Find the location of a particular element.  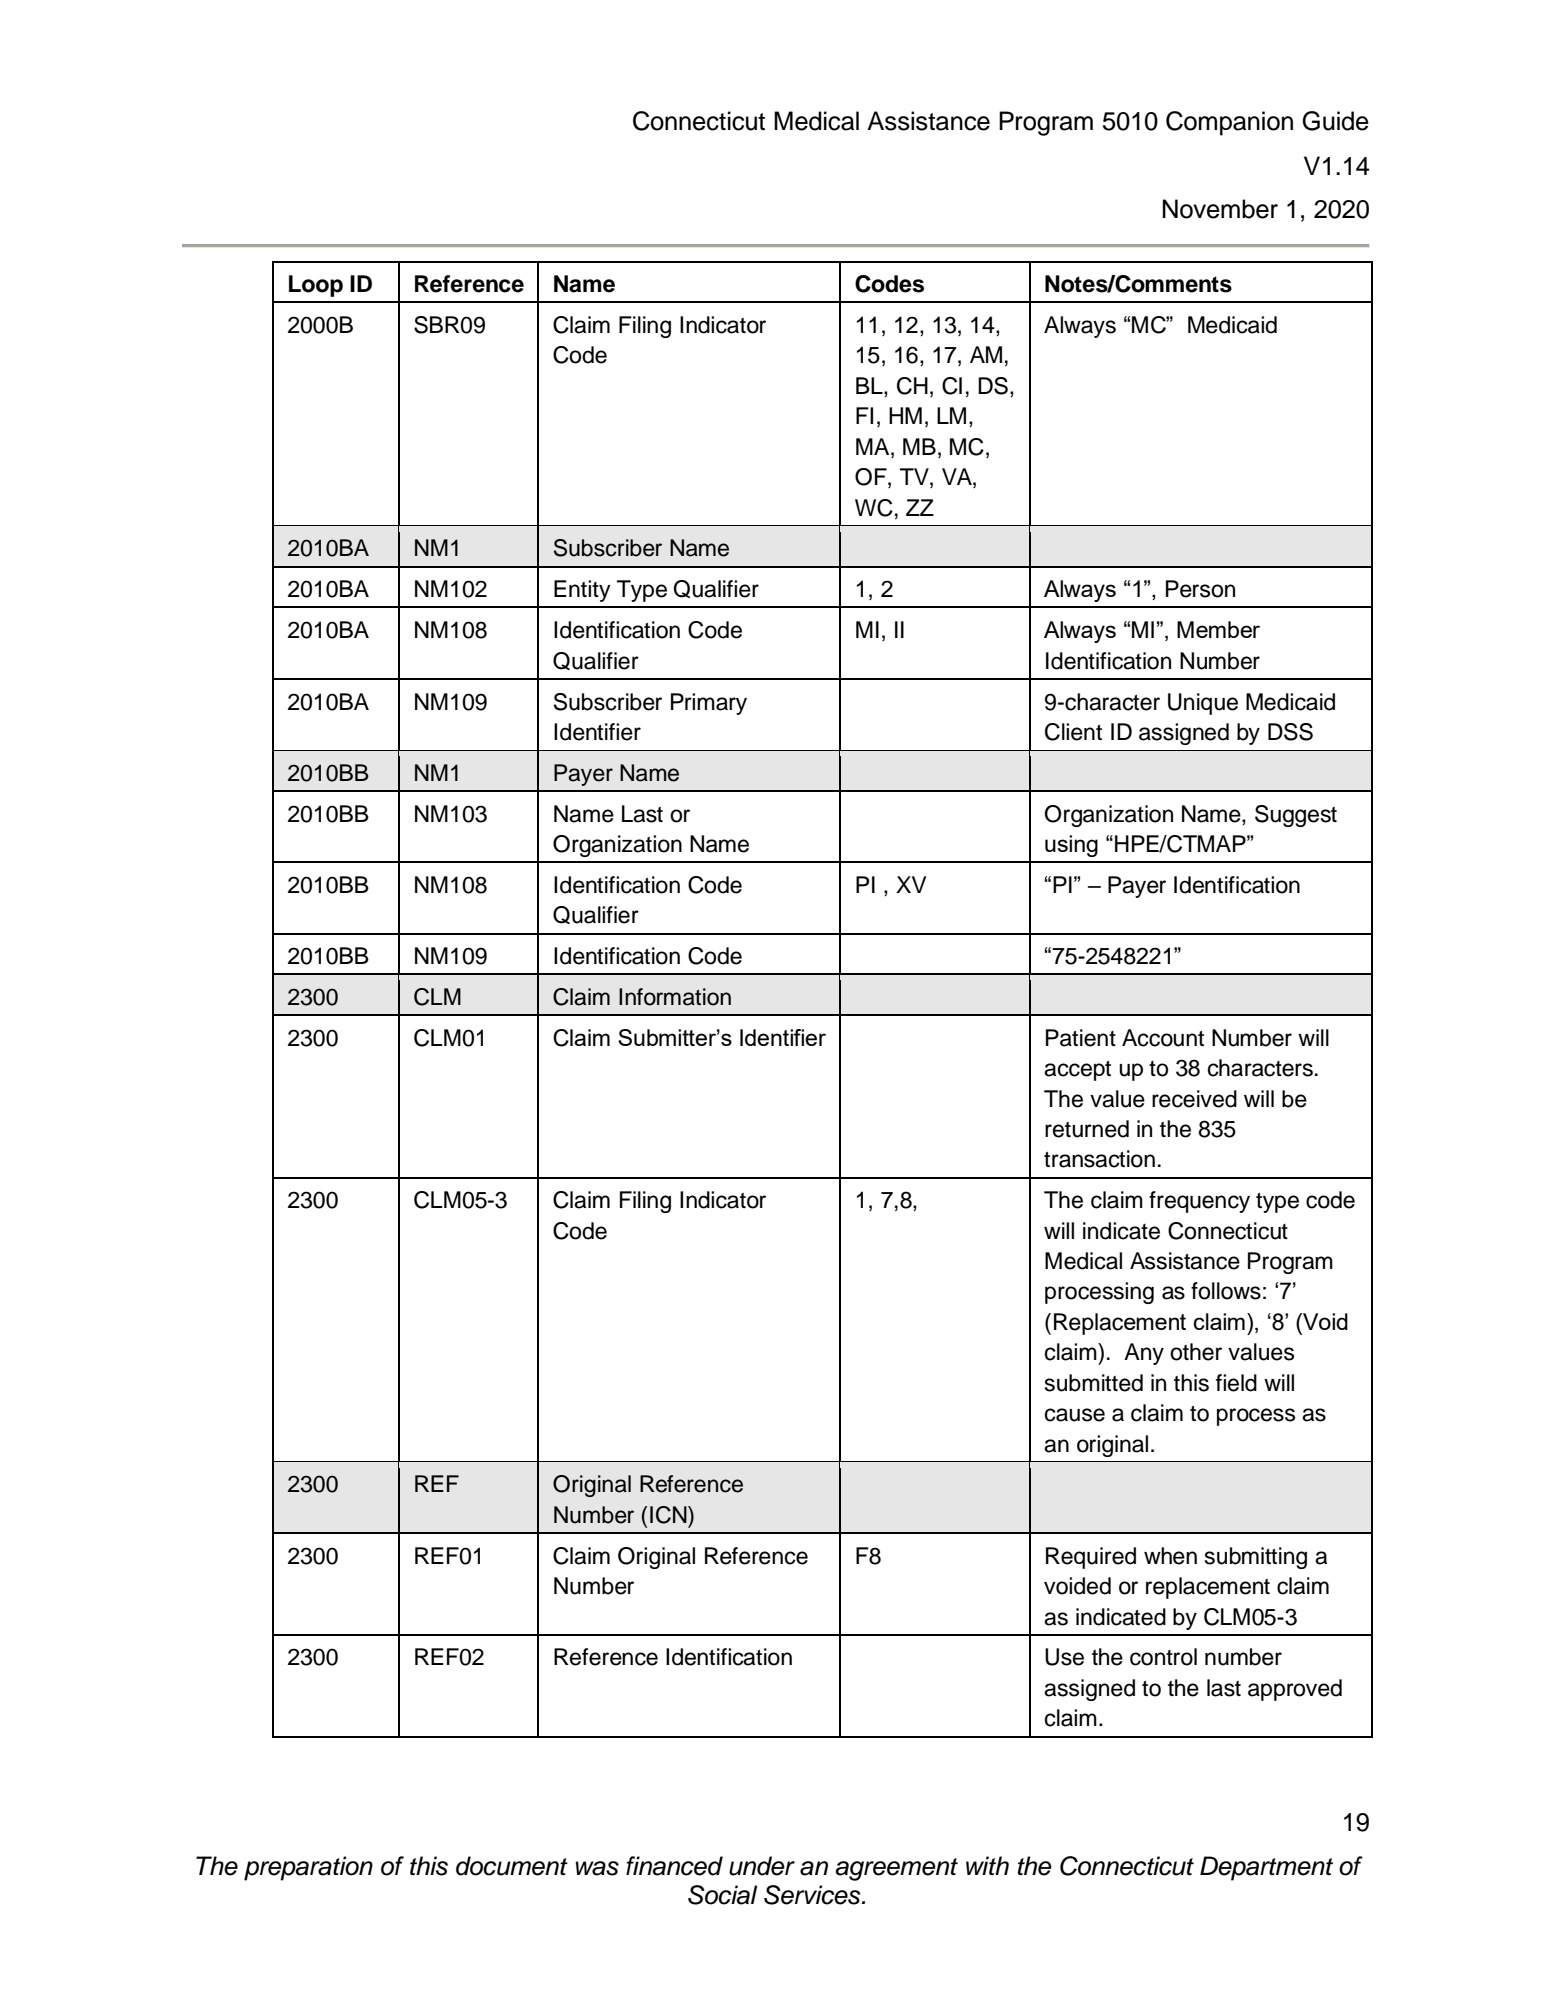

cause is located at coordinates (1075, 1415).
